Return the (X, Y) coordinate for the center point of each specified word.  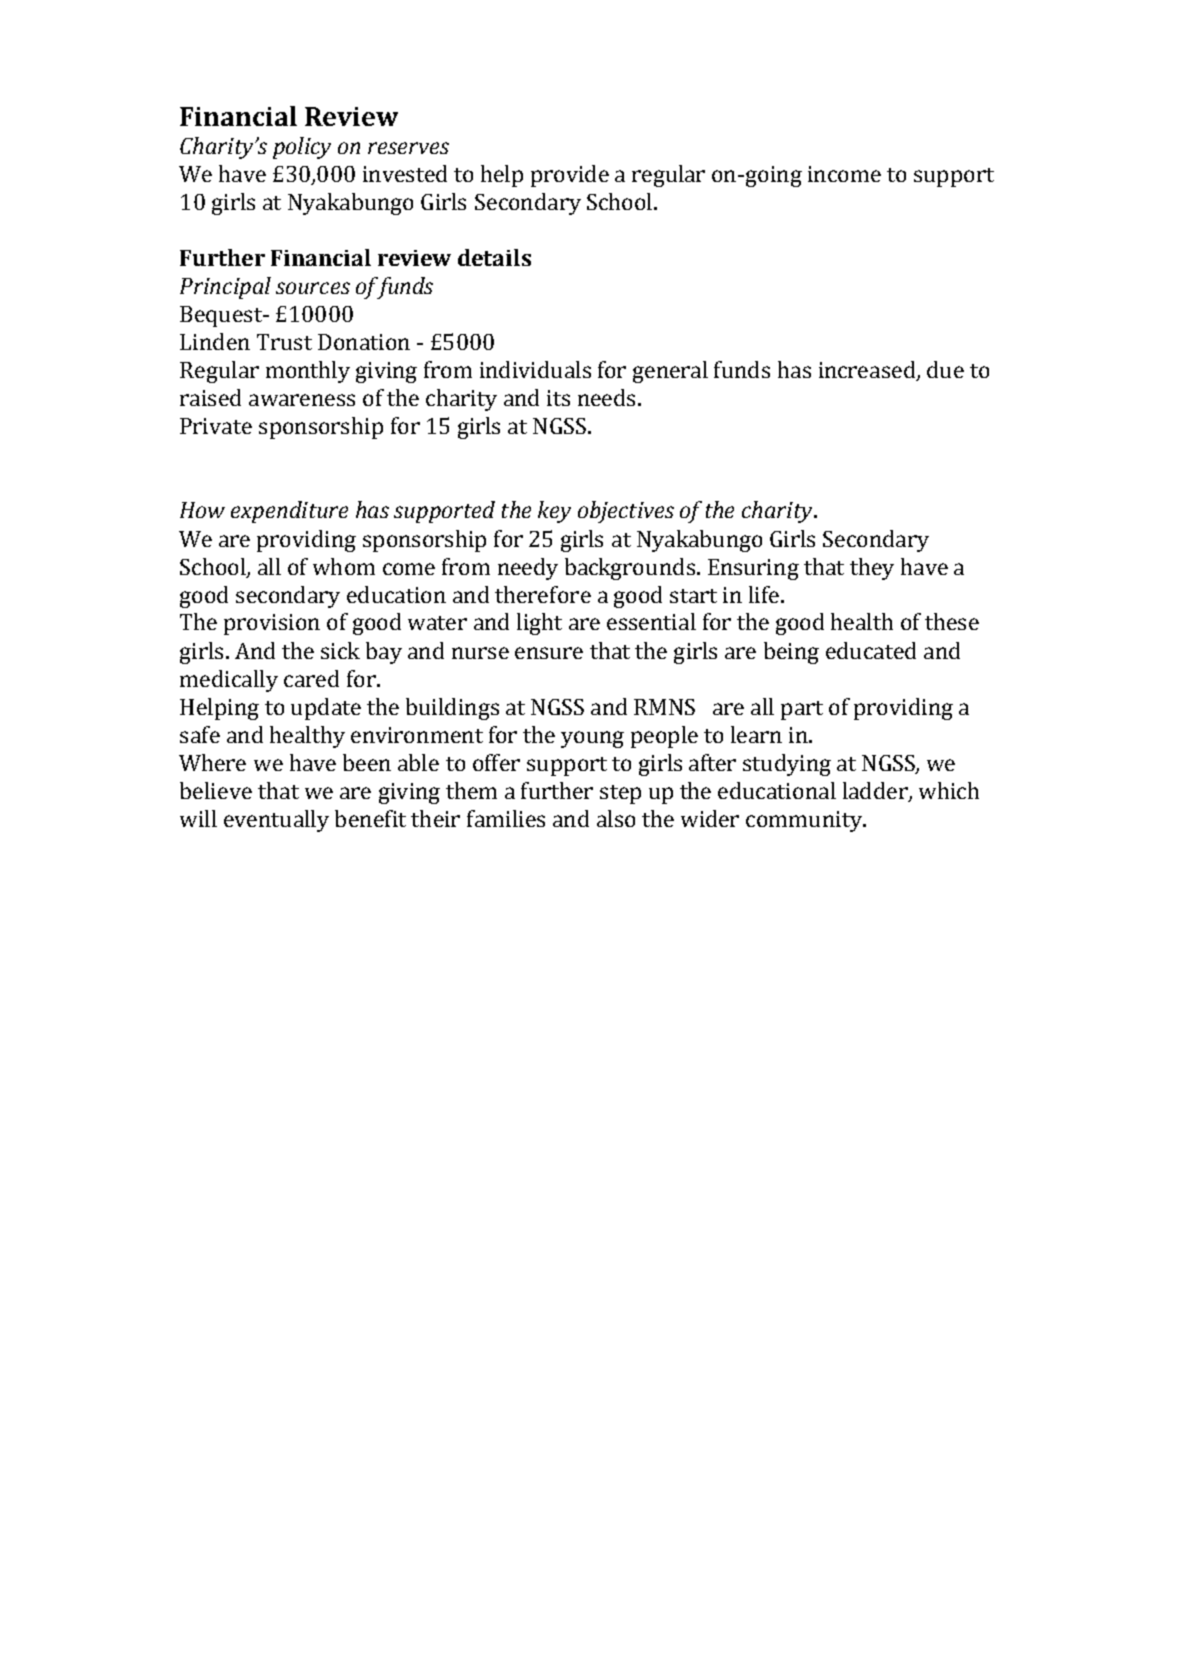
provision (272, 624)
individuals (535, 369)
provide (570, 176)
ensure (549, 653)
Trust (284, 342)
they (872, 569)
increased (868, 371)
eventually (276, 821)
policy (302, 148)
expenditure (289, 512)
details (494, 257)
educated (871, 650)
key (554, 512)
